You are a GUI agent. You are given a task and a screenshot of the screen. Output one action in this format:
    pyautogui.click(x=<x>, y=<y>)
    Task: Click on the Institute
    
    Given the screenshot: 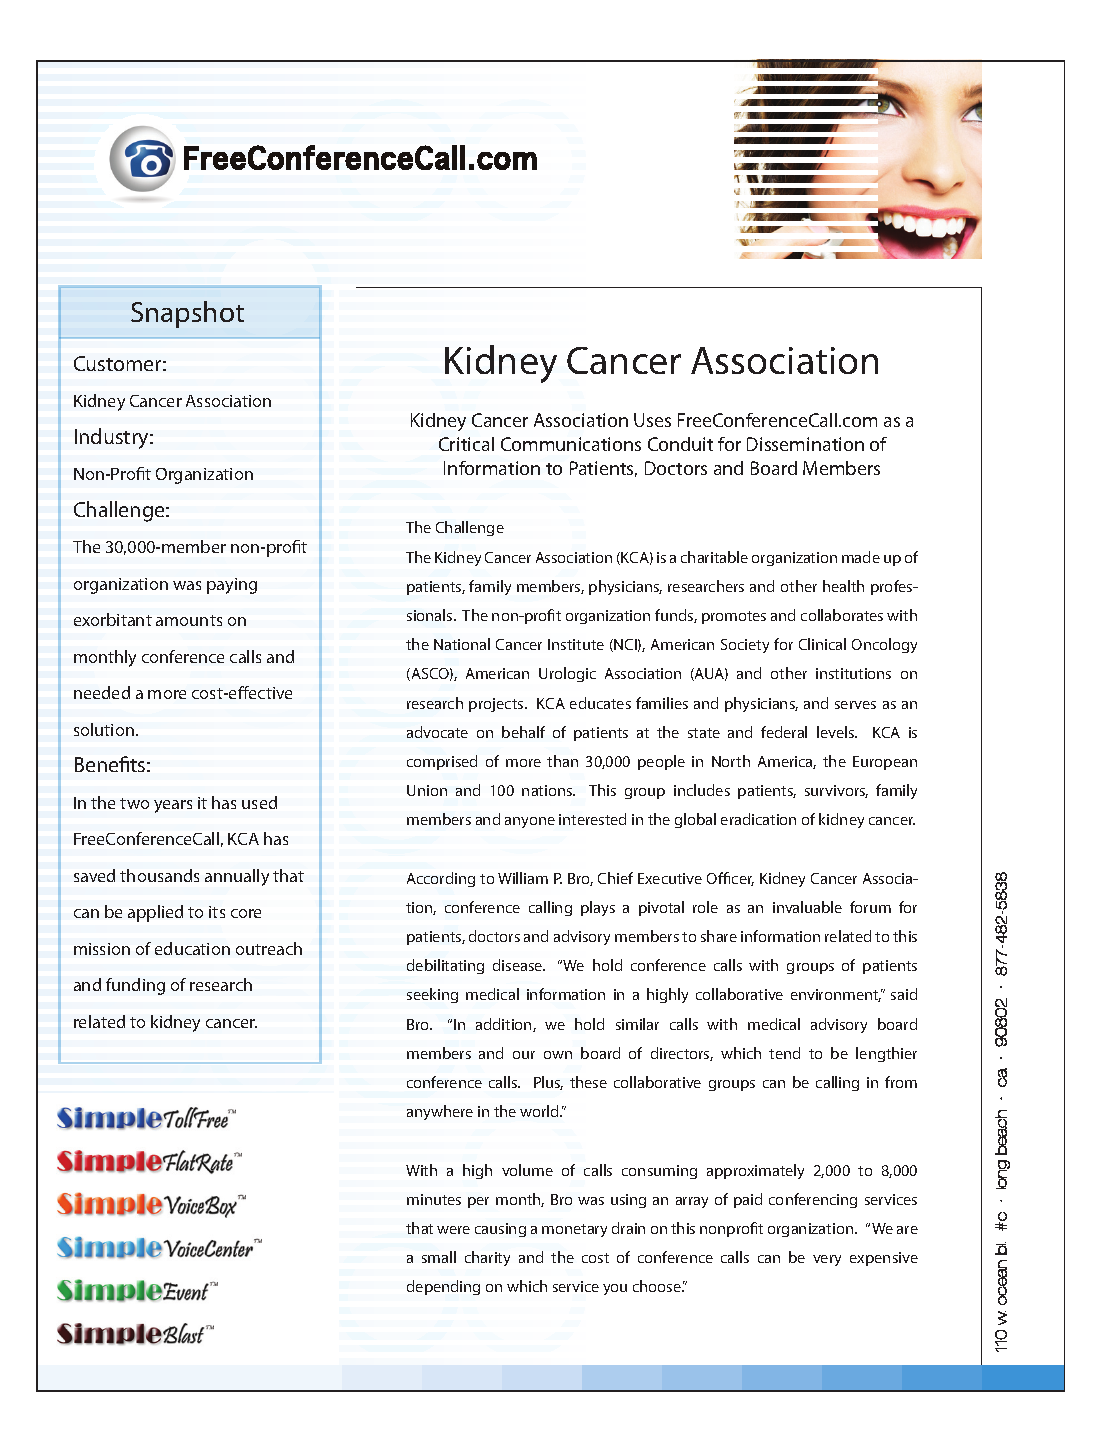 What is the action you would take?
    pyautogui.click(x=576, y=644)
